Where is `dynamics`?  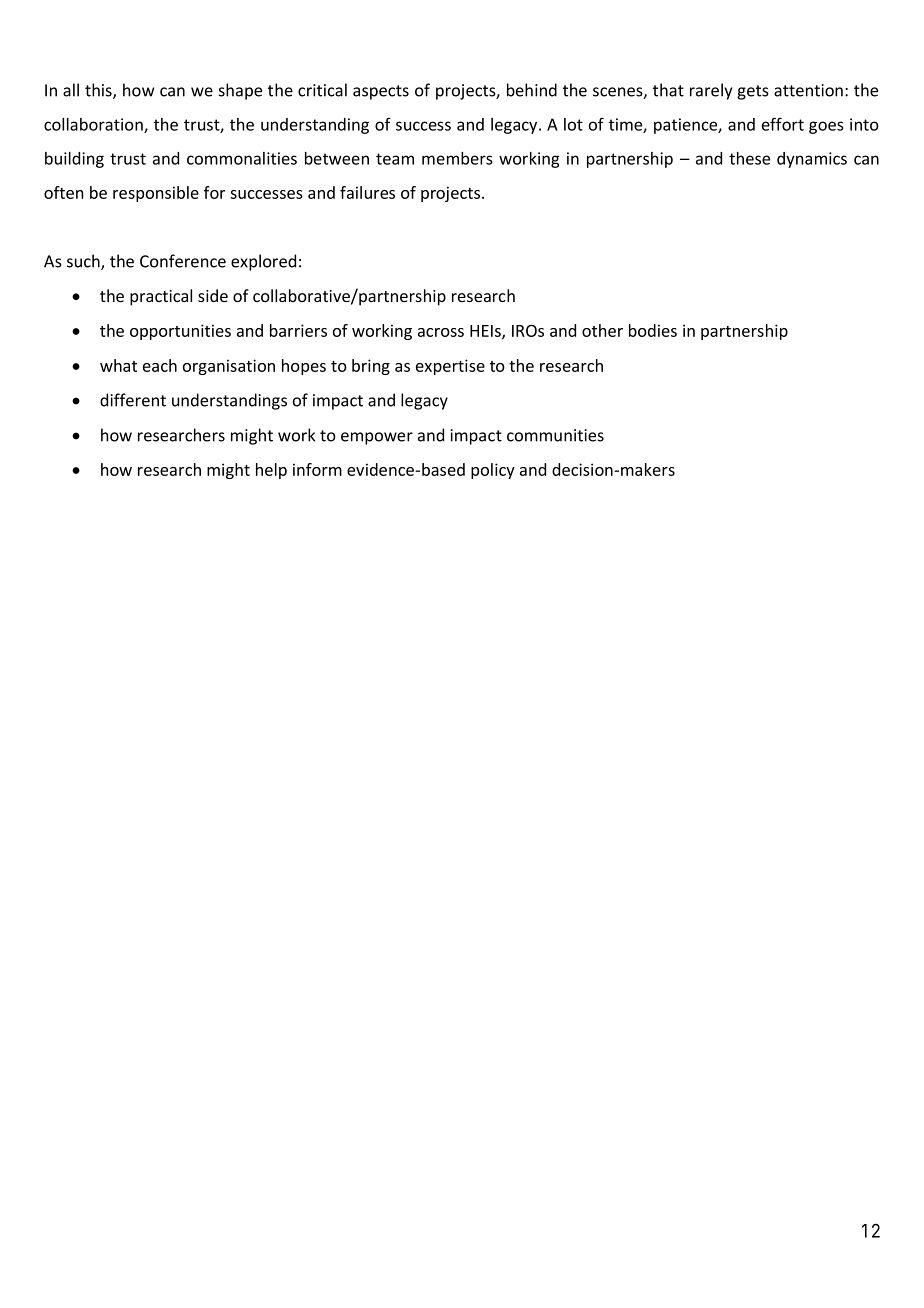
dynamics is located at coordinates (812, 160).
